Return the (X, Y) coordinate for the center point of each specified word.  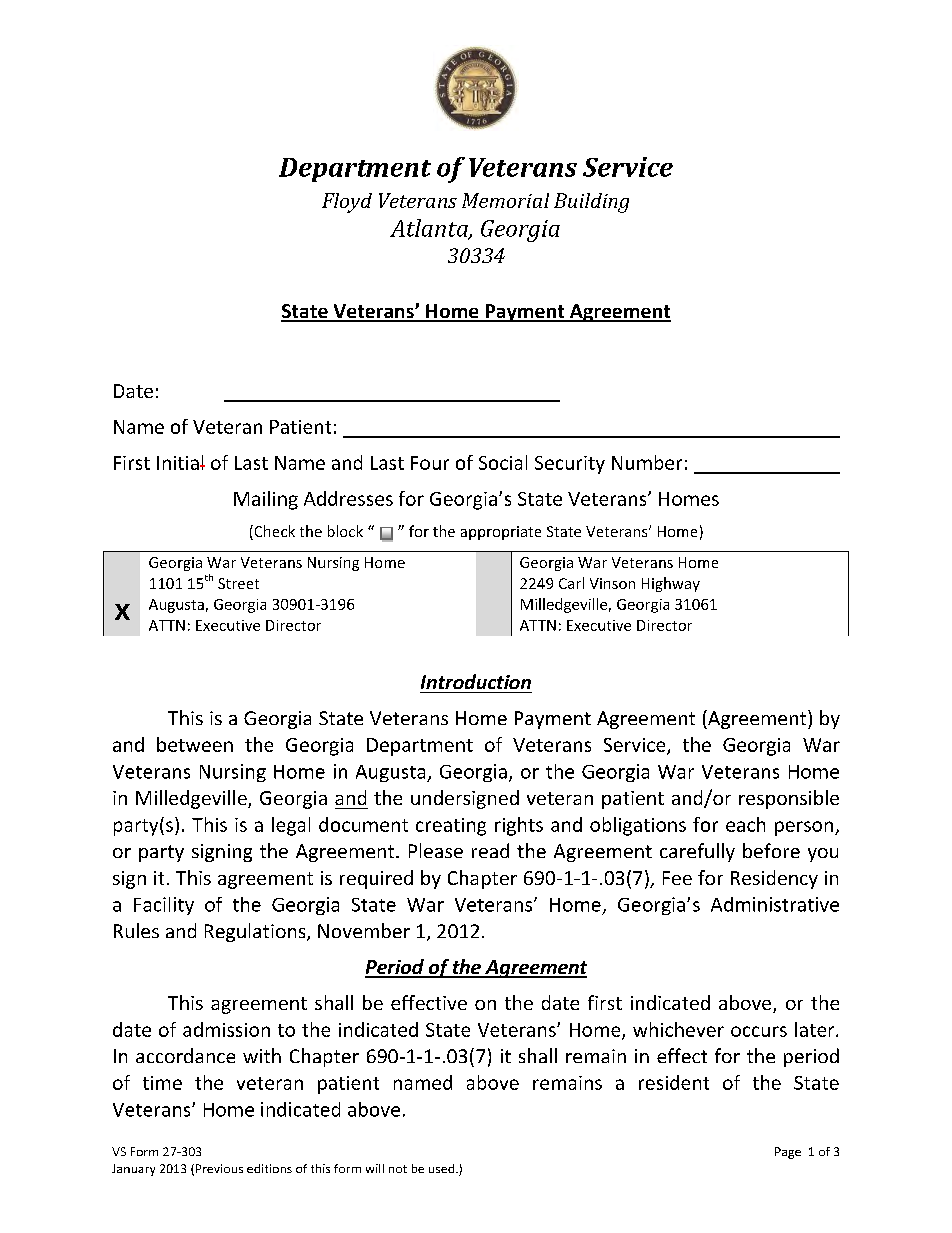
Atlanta (430, 229)
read (490, 850)
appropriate (501, 533)
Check (273, 532)
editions (269, 1168)
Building (591, 203)
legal (291, 826)
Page (788, 1153)
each (745, 824)
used (443, 1168)
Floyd (347, 203)
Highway (671, 584)
